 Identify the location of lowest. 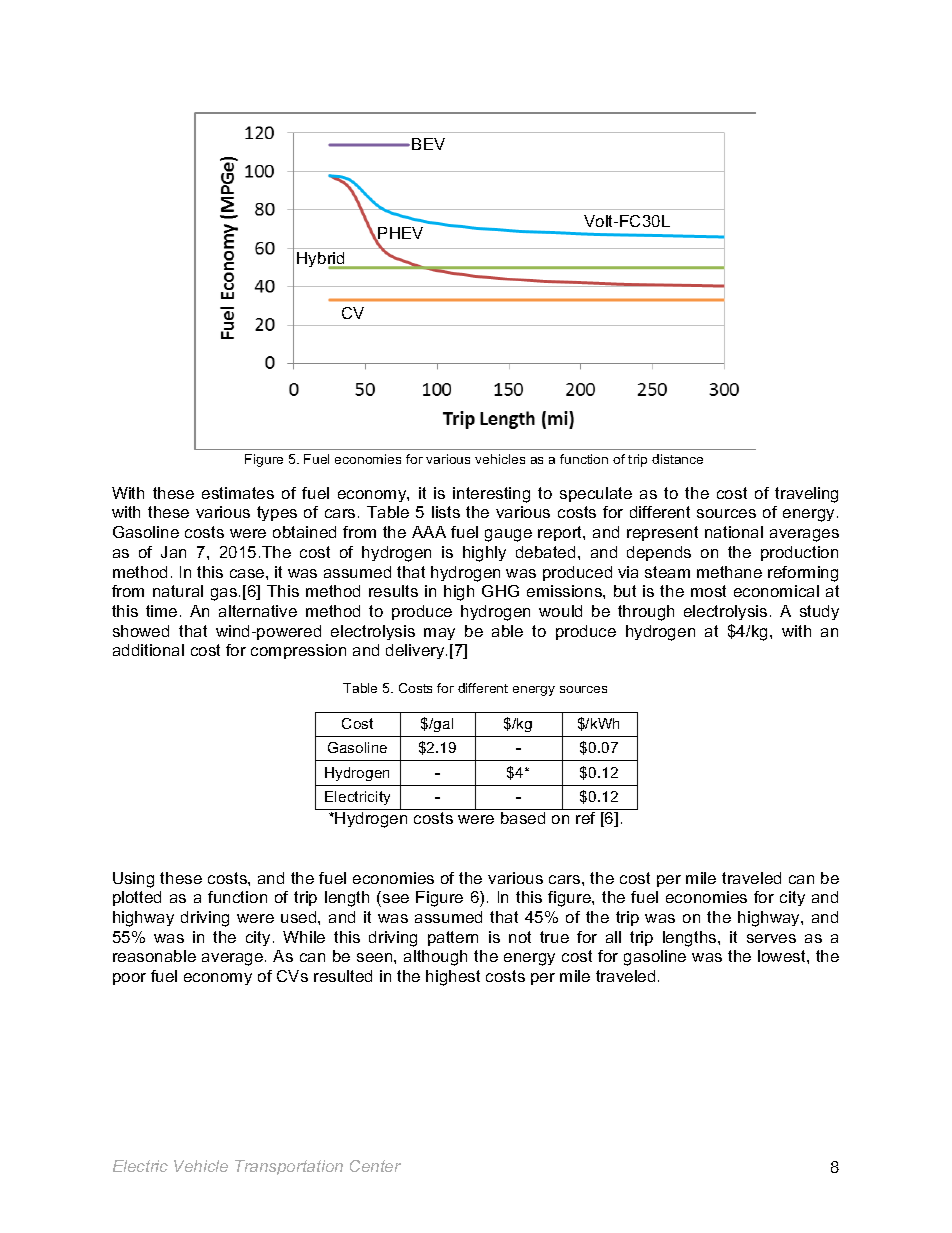
(783, 956).
